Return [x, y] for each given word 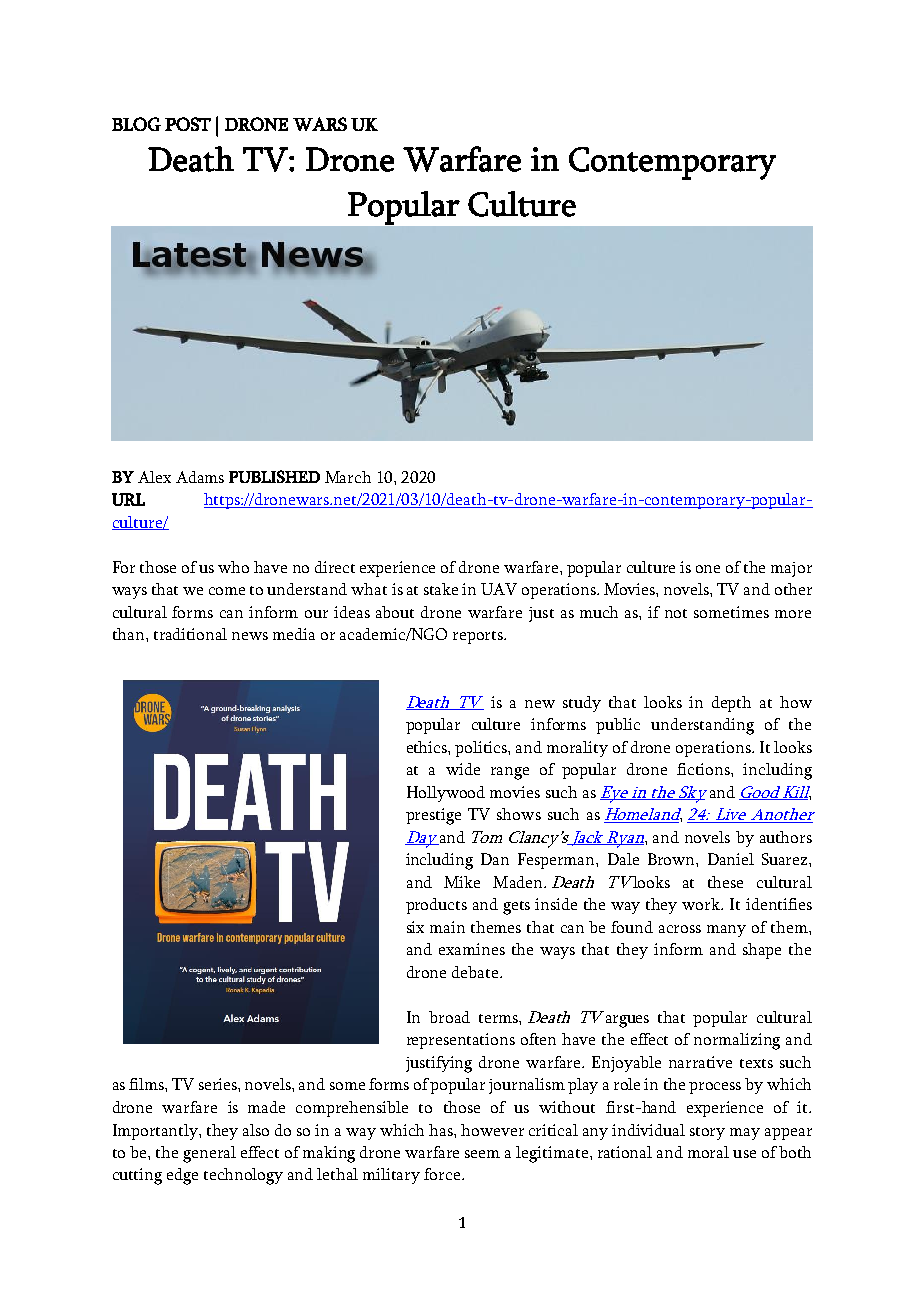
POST [188, 124]
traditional [190, 634]
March [348, 477]
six [415, 927]
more [793, 614]
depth [731, 704]
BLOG [136, 124]
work [702, 904]
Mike [462, 882]
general [209, 1154]
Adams [200, 477]
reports [479, 637]
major [791, 569]
